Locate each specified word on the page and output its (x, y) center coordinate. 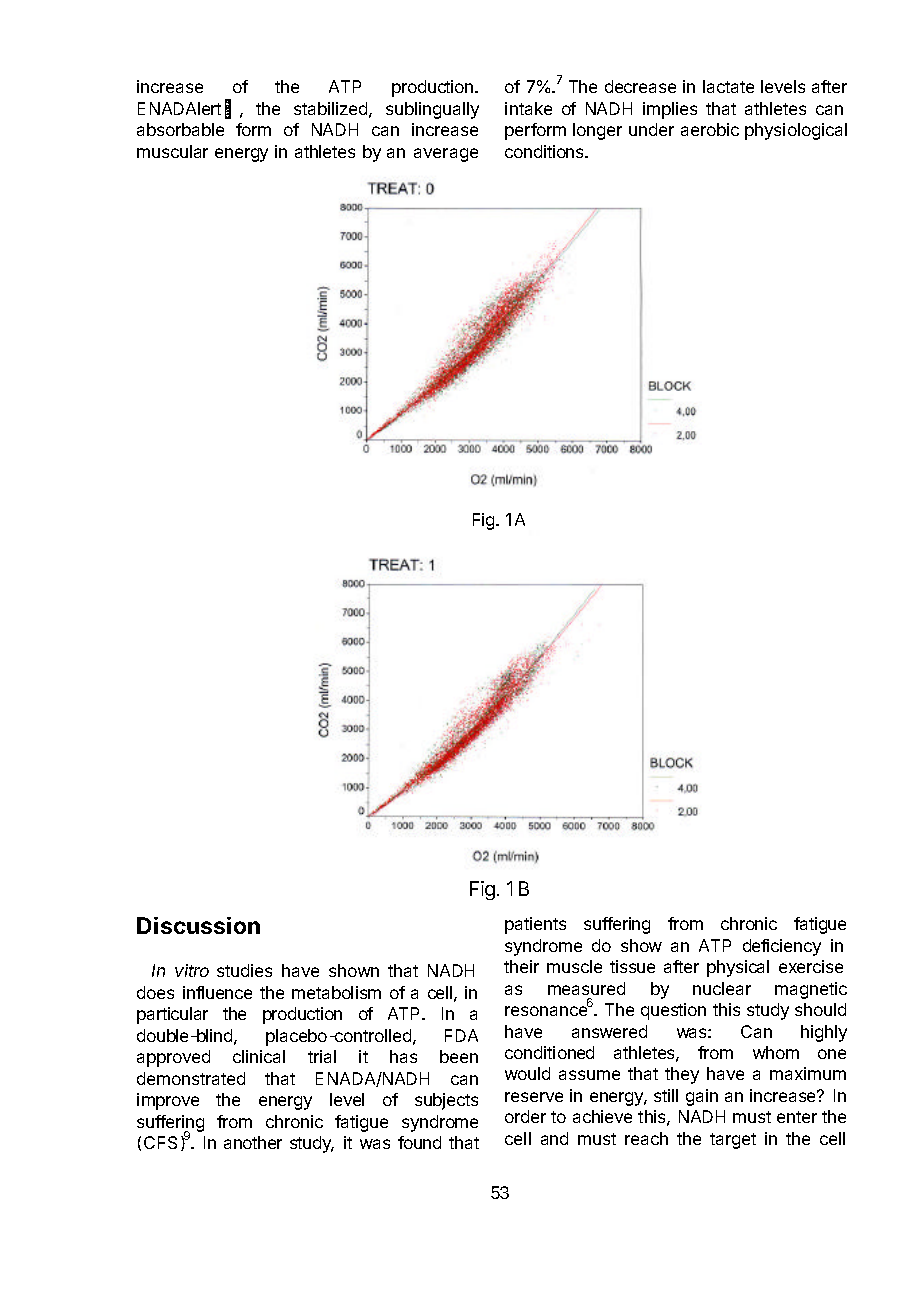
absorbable (180, 129)
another (253, 1142)
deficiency (782, 947)
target (733, 1141)
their (521, 966)
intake (528, 108)
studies (244, 970)
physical (738, 968)
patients (535, 925)
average (446, 155)
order (525, 1116)
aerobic (710, 129)
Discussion (198, 925)
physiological (796, 131)
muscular (172, 151)
